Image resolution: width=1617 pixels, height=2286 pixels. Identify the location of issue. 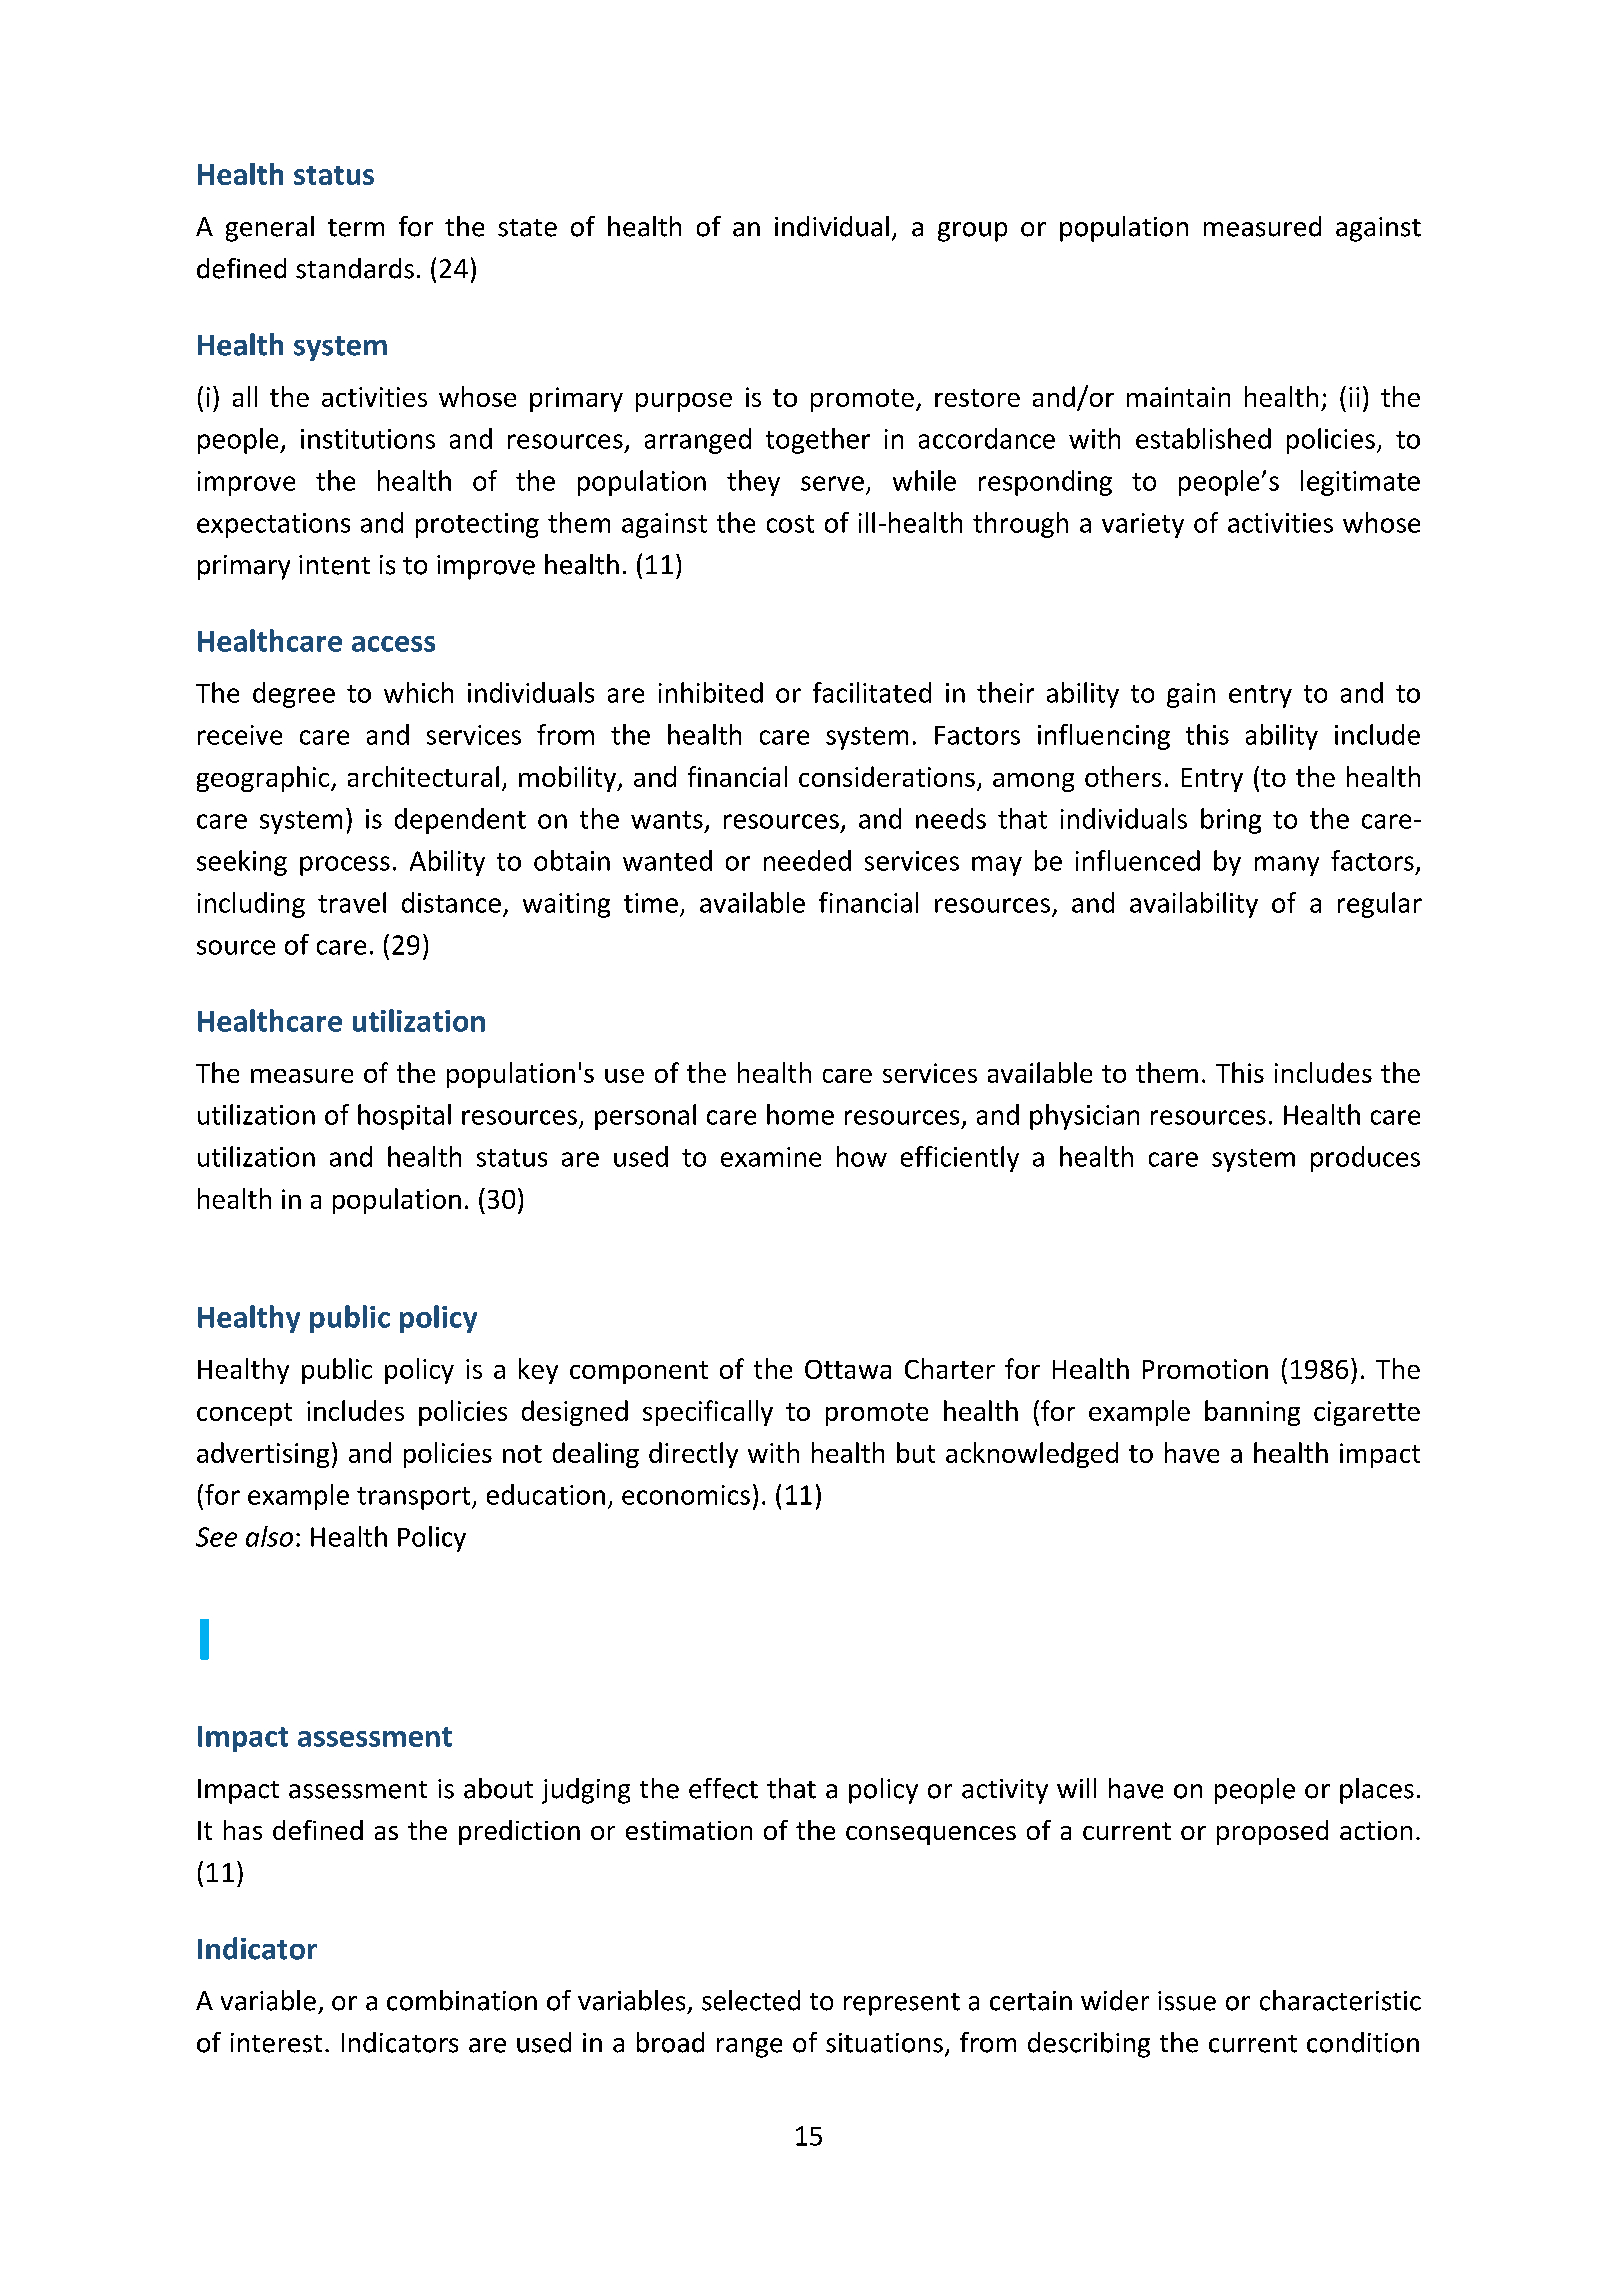
(1187, 2001).
